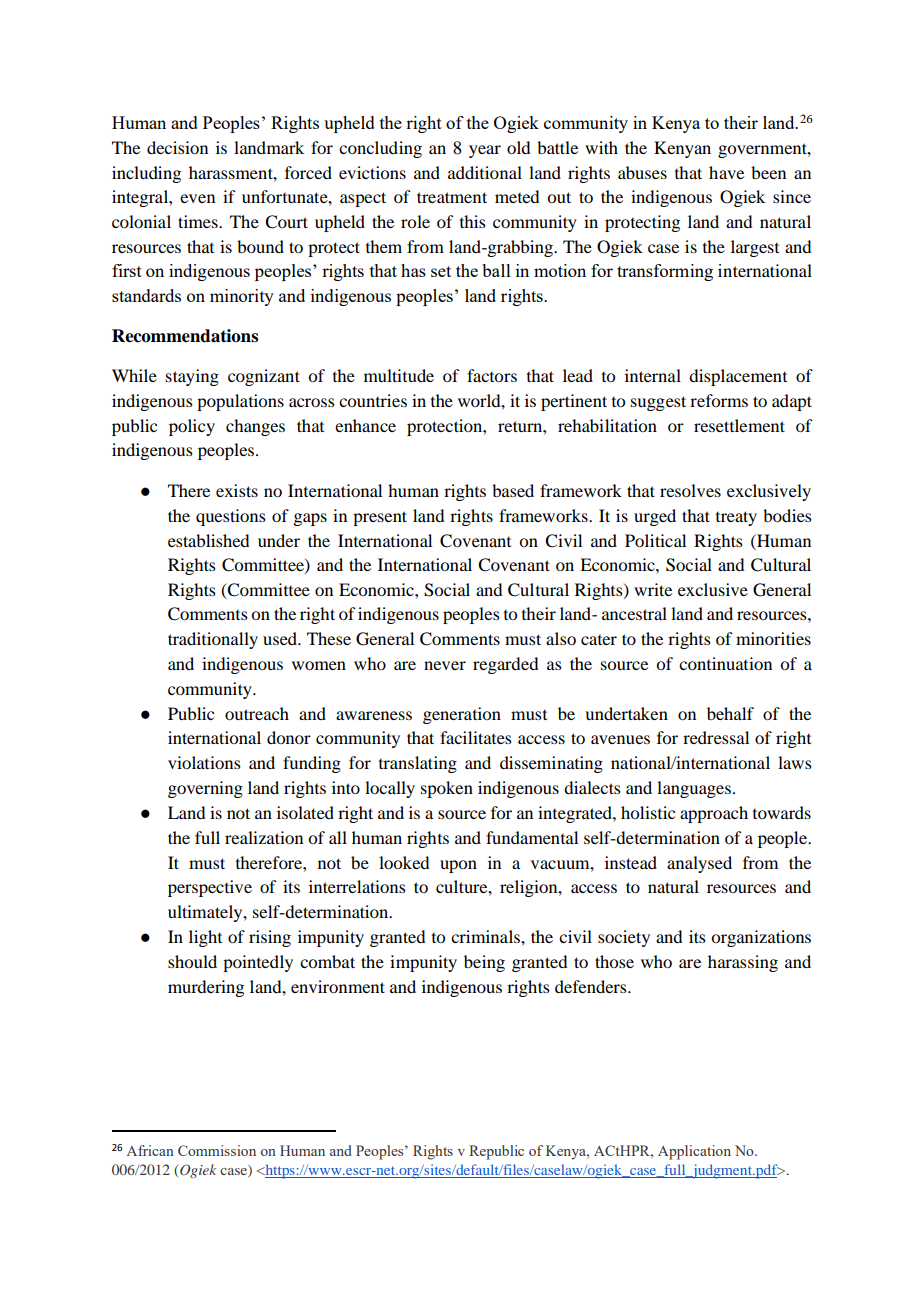  What do you see at coordinates (197, 198) in the screenshot?
I see `even` at bounding box center [197, 198].
